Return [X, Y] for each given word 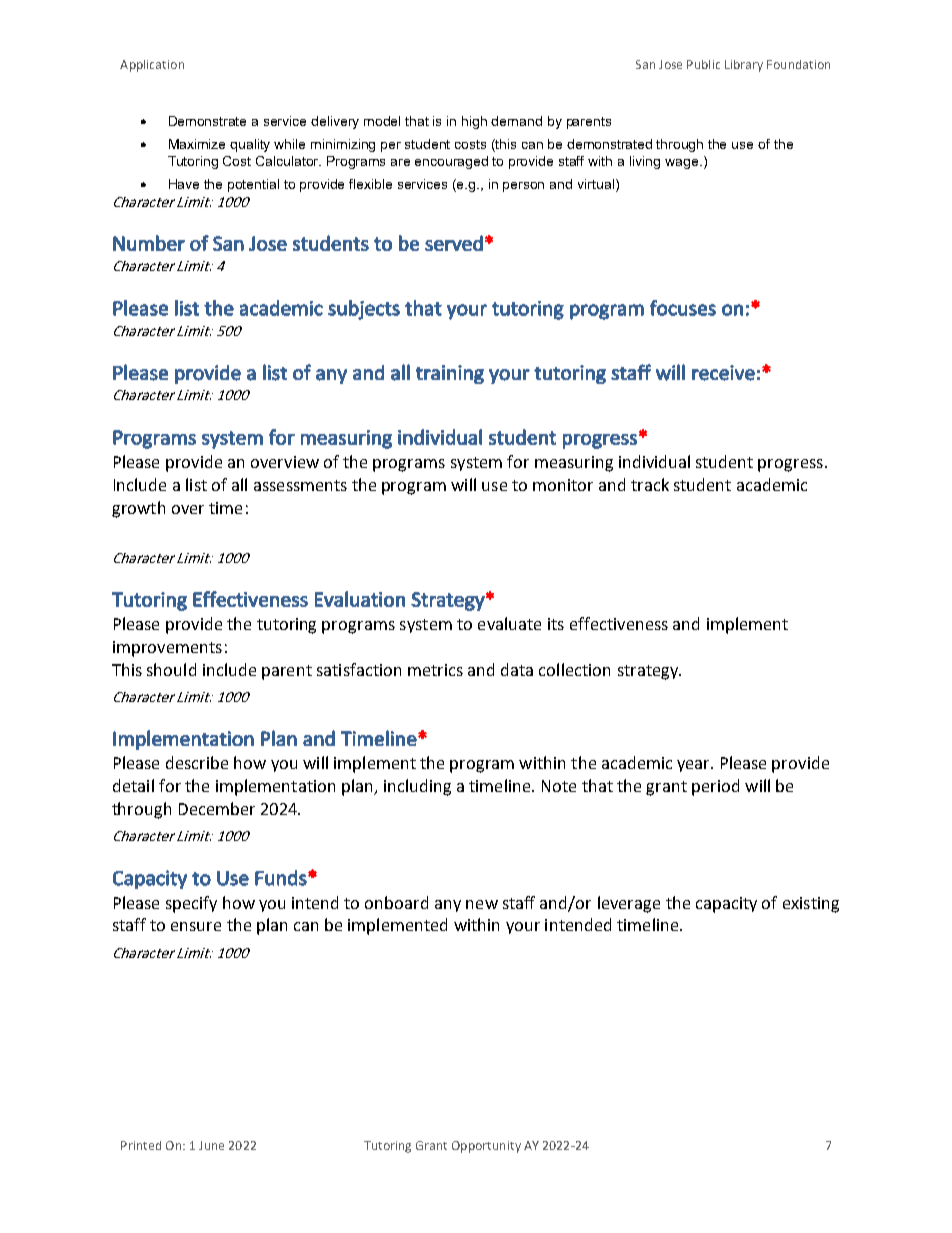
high [474, 122]
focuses [683, 308]
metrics [435, 670]
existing [811, 905]
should [171, 669]
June [211, 1145]
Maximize [197, 144]
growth [138, 509]
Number [149, 243]
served [454, 243]
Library [744, 66]
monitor [563, 485]
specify [191, 904]
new [482, 904]
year [695, 766]
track [650, 484]
